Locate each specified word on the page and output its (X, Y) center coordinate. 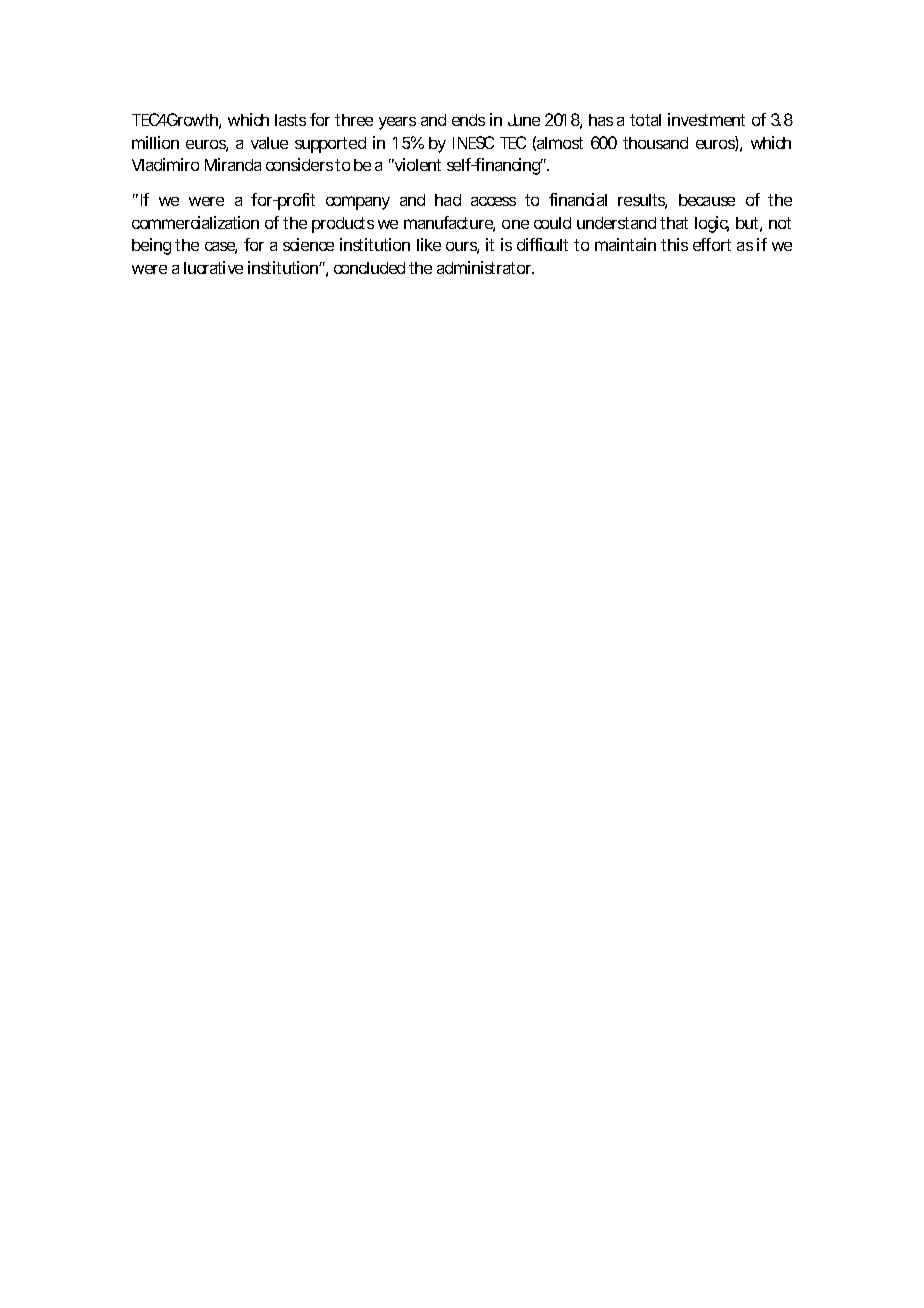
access (493, 201)
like (429, 244)
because (707, 200)
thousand (655, 143)
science (308, 244)
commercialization (195, 222)
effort (712, 244)
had (448, 200)
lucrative (213, 267)
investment (706, 119)
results (642, 201)
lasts (290, 120)
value (269, 143)
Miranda (233, 164)
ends (468, 120)
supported (330, 145)
